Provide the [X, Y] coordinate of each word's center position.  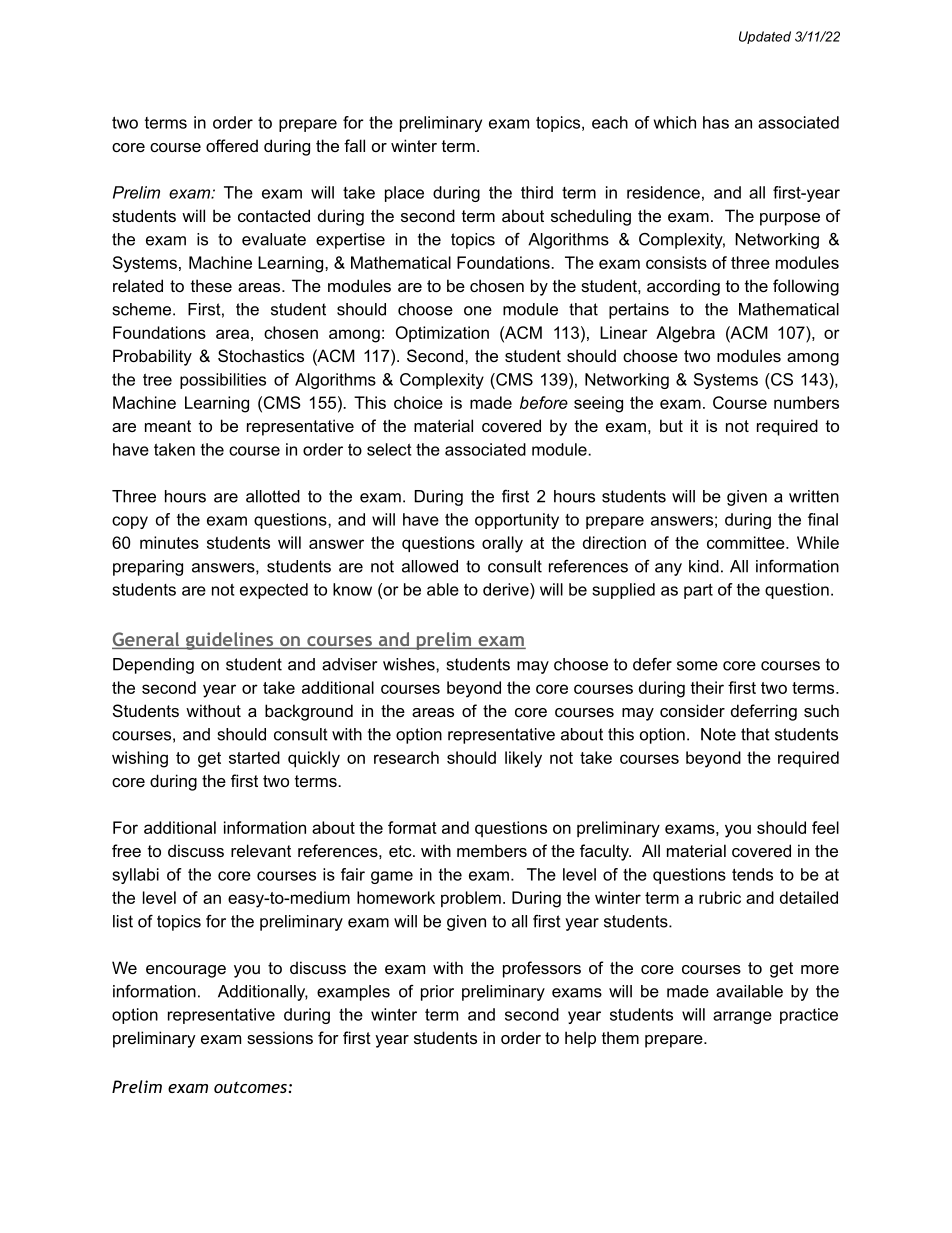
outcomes [250, 1087]
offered [232, 145]
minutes [169, 542]
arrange [742, 1017]
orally [502, 544]
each [610, 122]
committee [747, 542]
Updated [765, 37]
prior [437, 993]
